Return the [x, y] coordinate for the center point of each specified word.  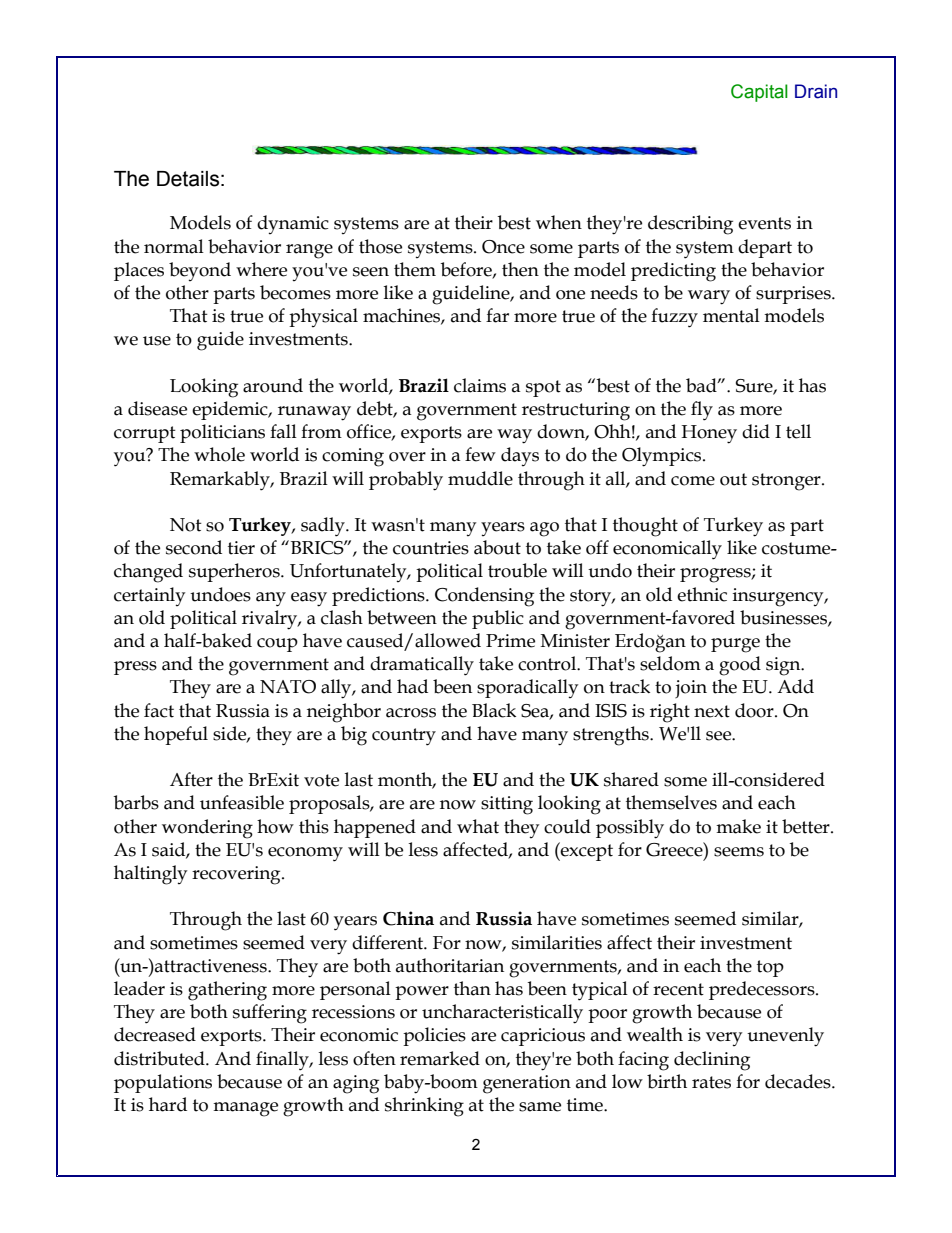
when [559, 222]
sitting [507, 805]
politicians [222, 433]
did [756, 431]
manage [245, 1109]
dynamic [293, 224]
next [712, 711]
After [191, 779]
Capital [759, 93]
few [480, 454]
